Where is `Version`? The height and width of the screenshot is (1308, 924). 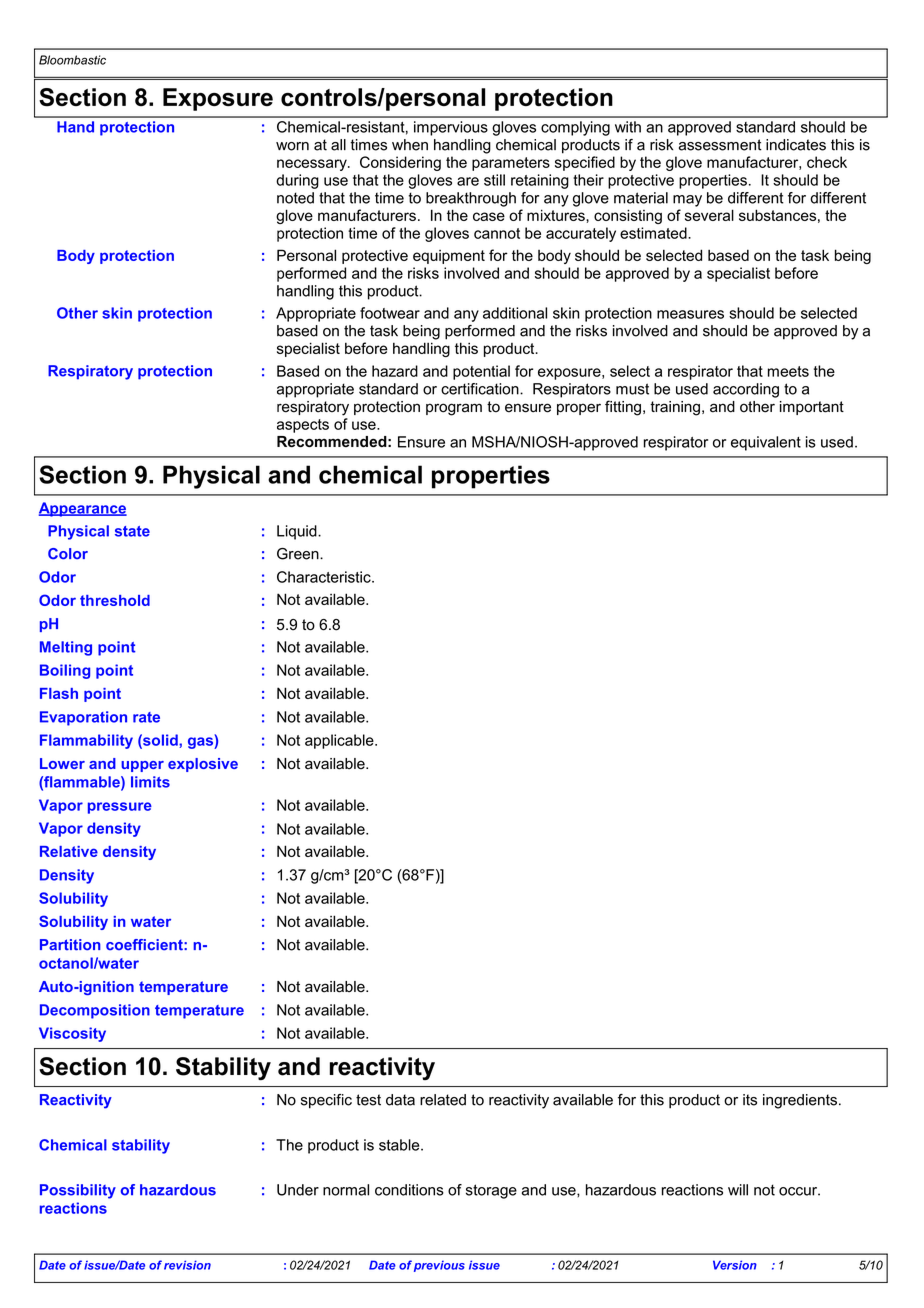
Version is located at coordinates (735, 1265).
